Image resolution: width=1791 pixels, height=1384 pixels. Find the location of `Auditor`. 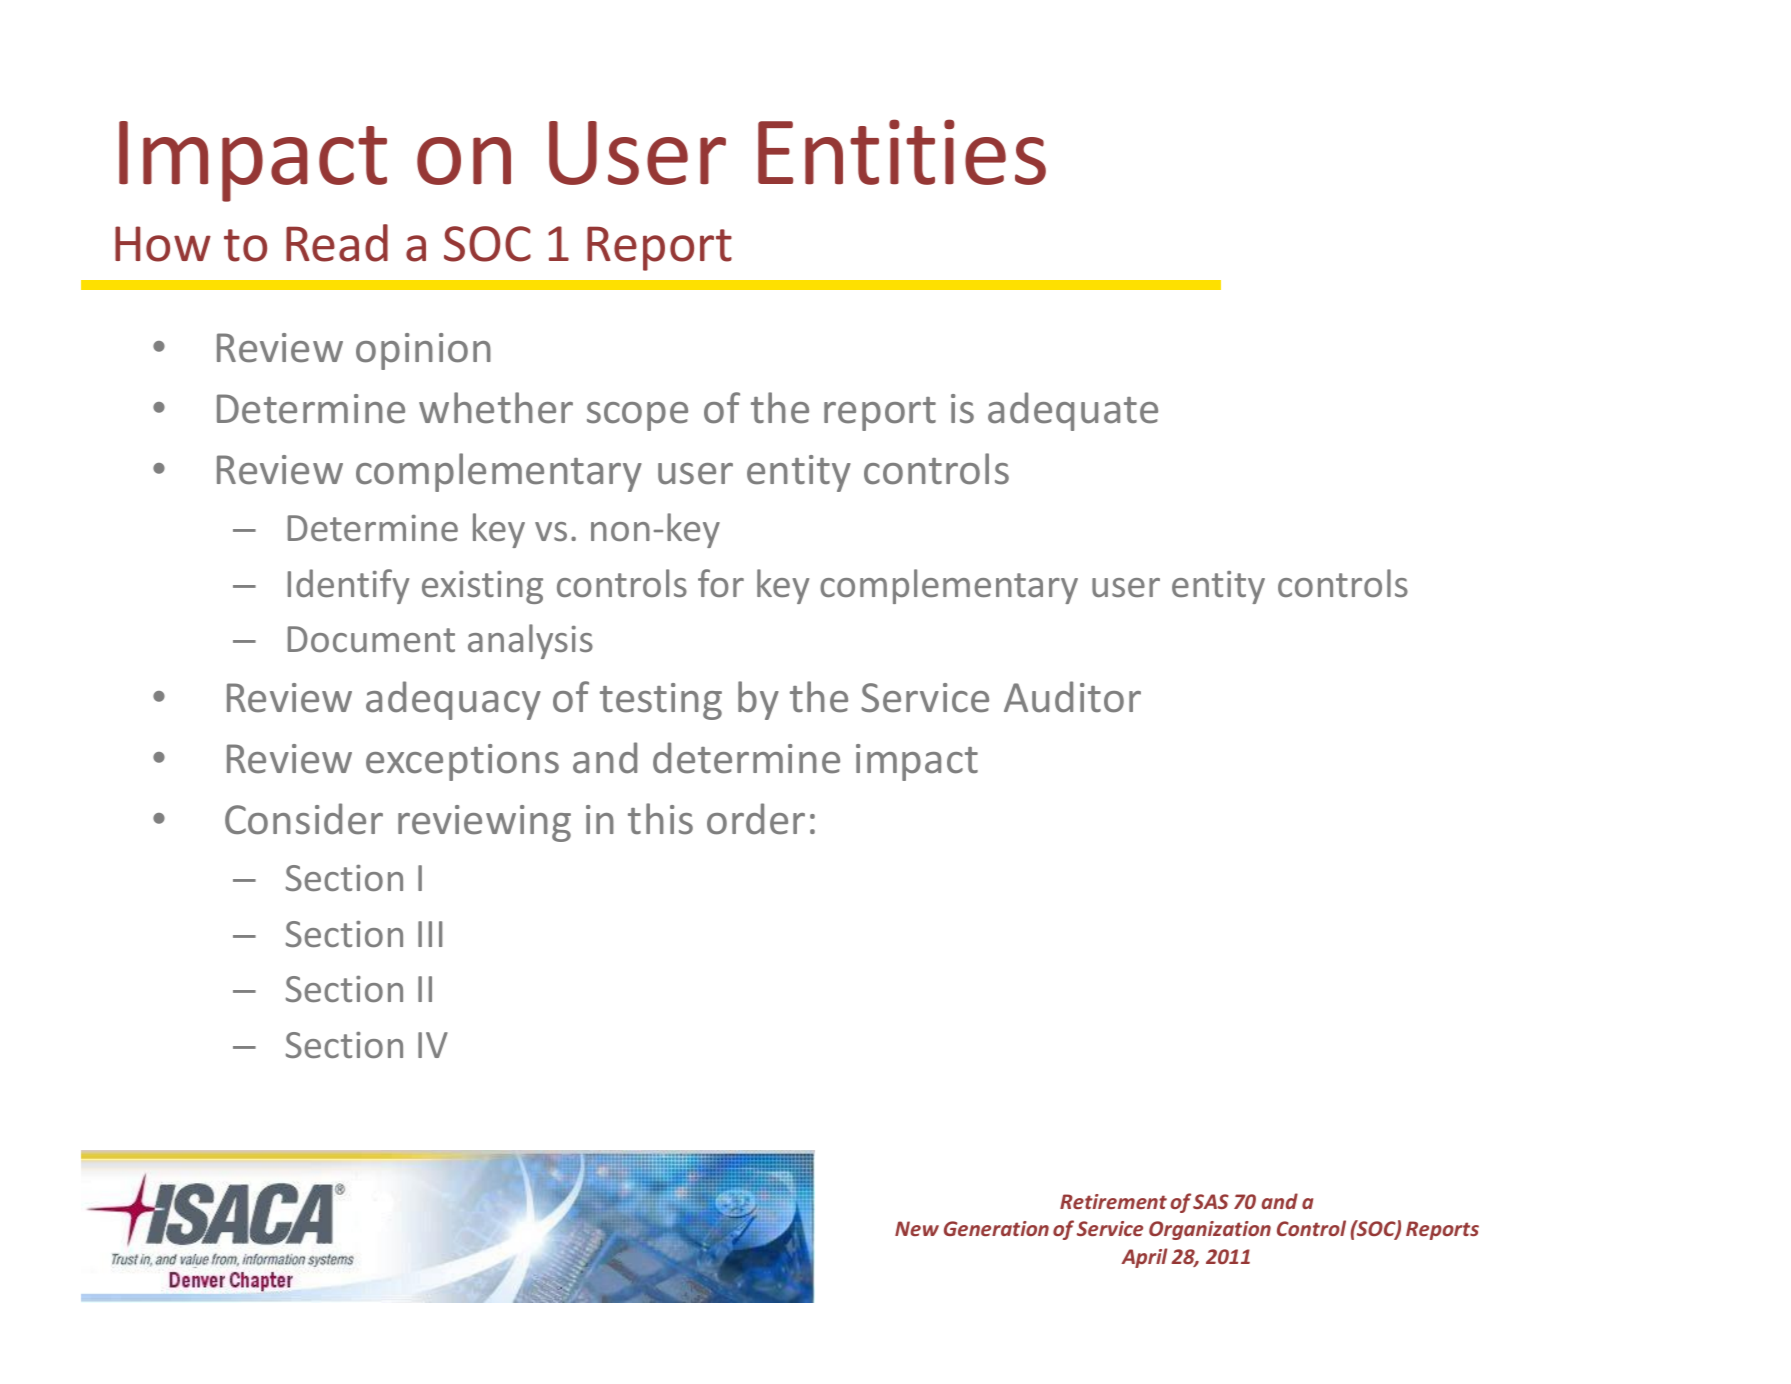

Auditor is located at coordinates (1072, 697).
